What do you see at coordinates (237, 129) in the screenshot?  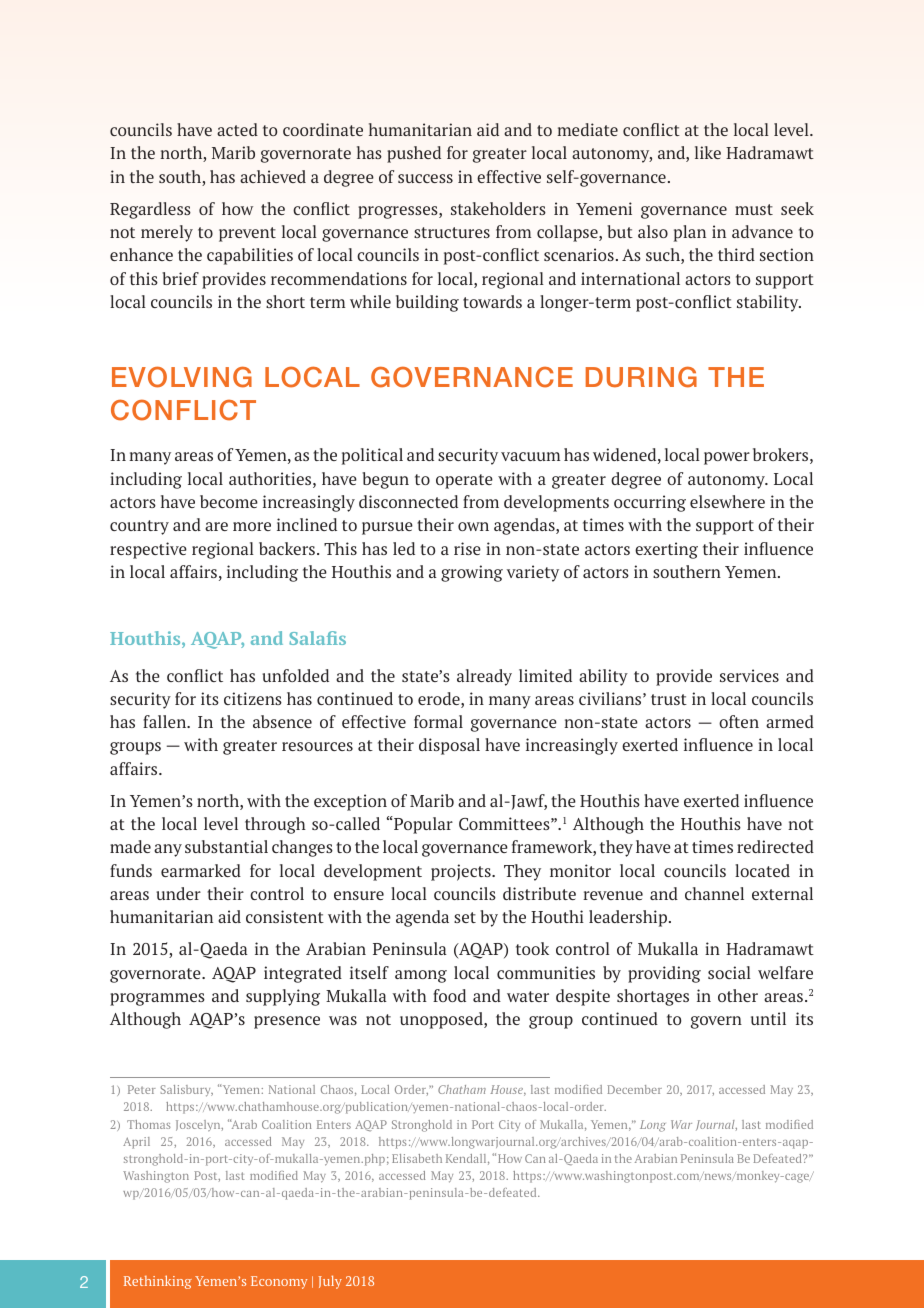 I see `acted` at bounding box center [237, 129].
